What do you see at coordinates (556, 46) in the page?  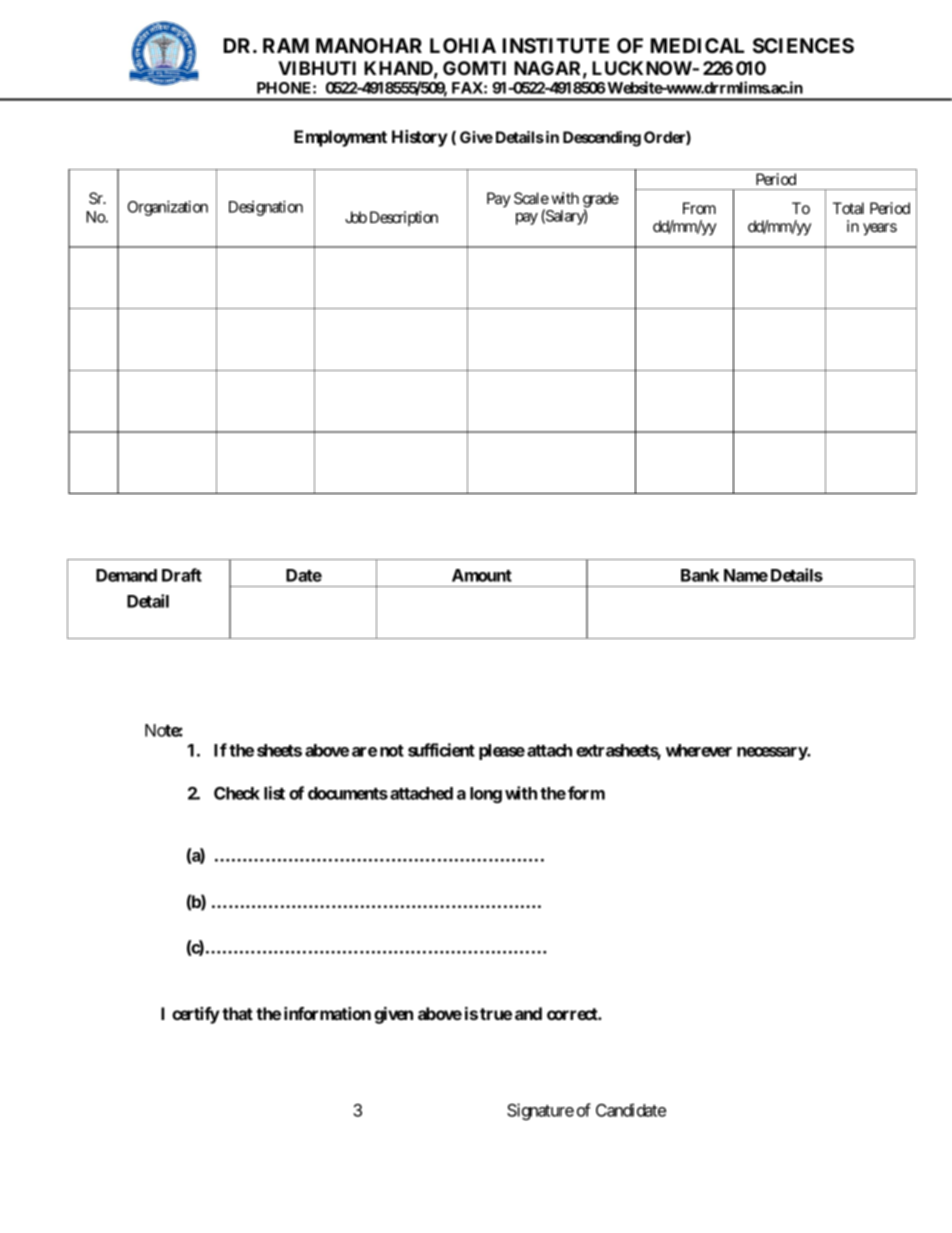 I see `INSTITUTE` at bounding box center [556, 46].
